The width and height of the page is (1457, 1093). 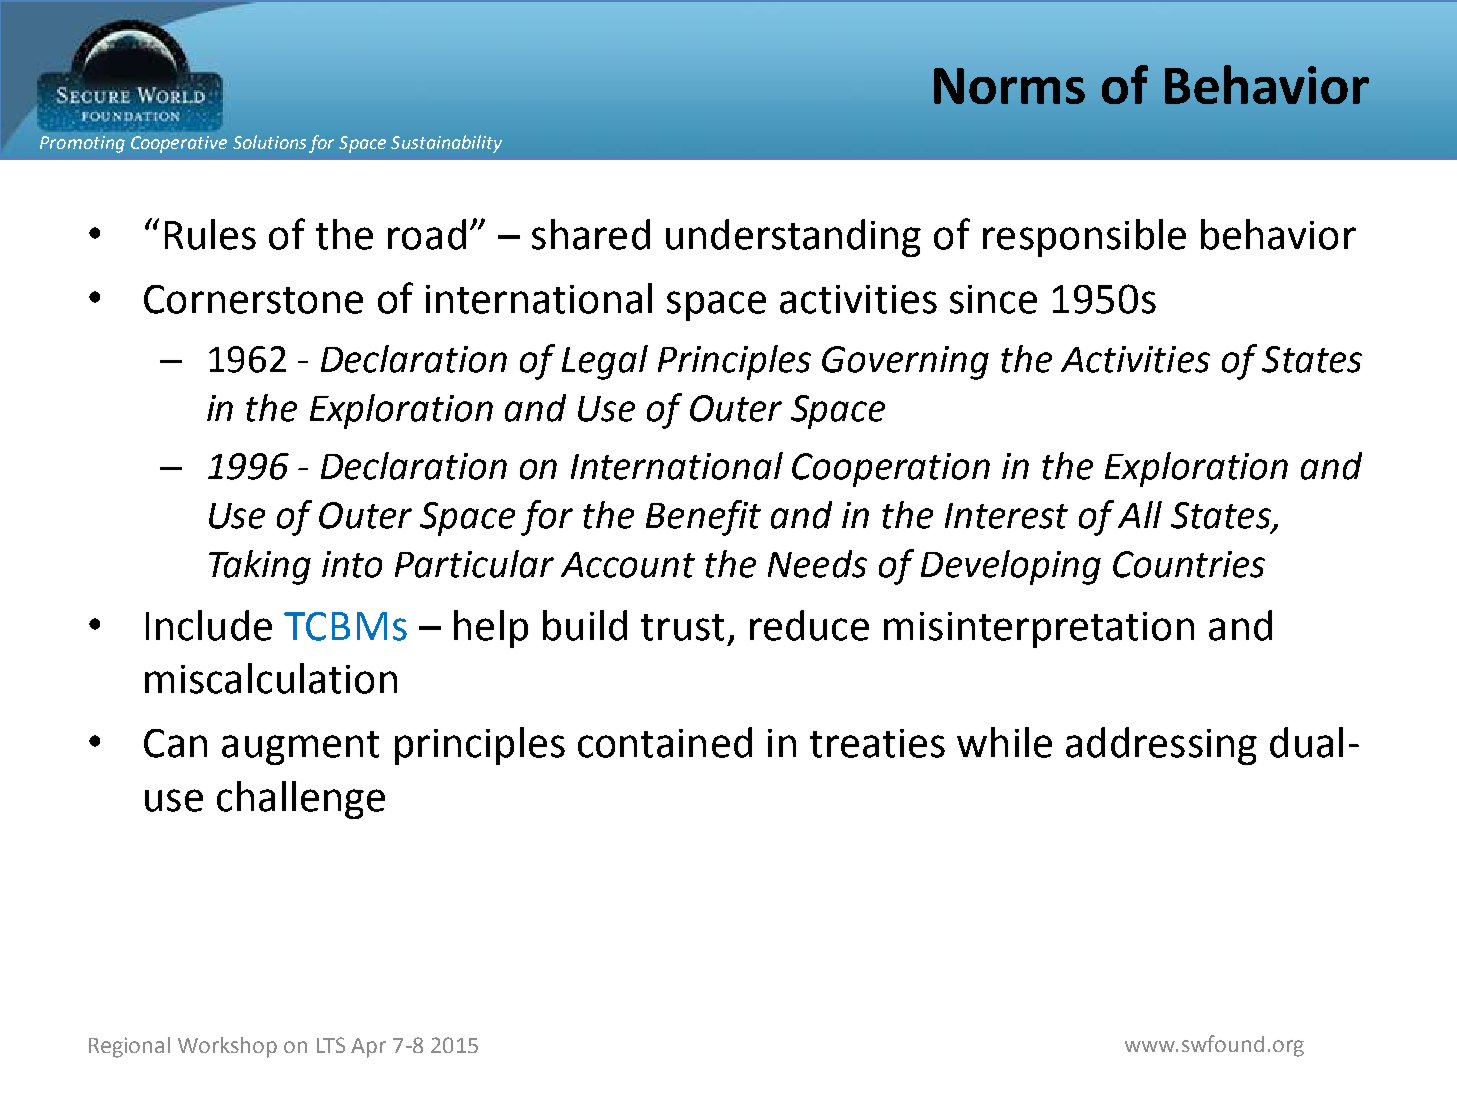 I want to click on addressing, so click(x=1161, y=746).
